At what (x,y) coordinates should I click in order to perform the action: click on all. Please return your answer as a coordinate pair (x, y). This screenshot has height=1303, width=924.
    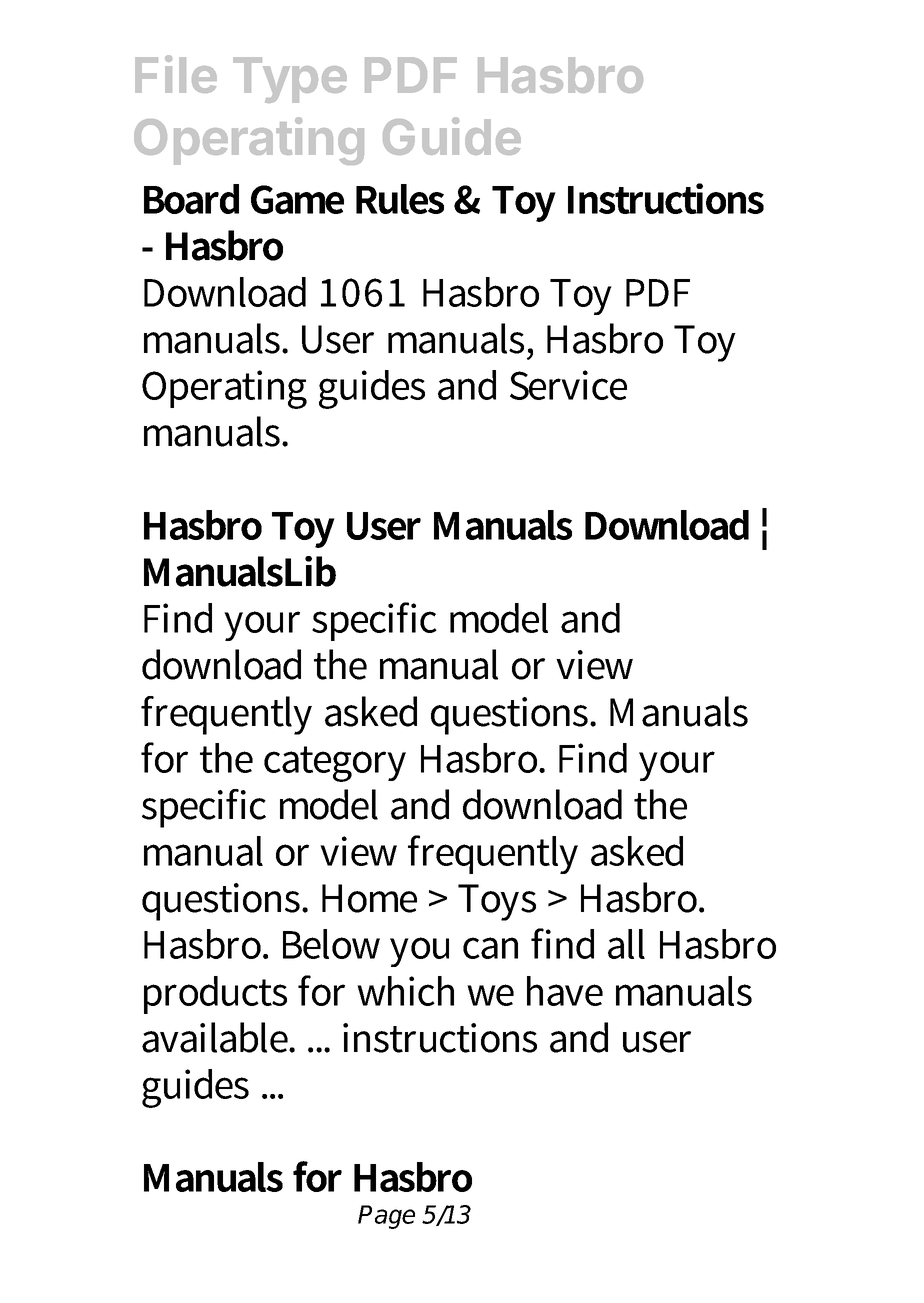
    Looking at the image, I should click on (626, 944).
